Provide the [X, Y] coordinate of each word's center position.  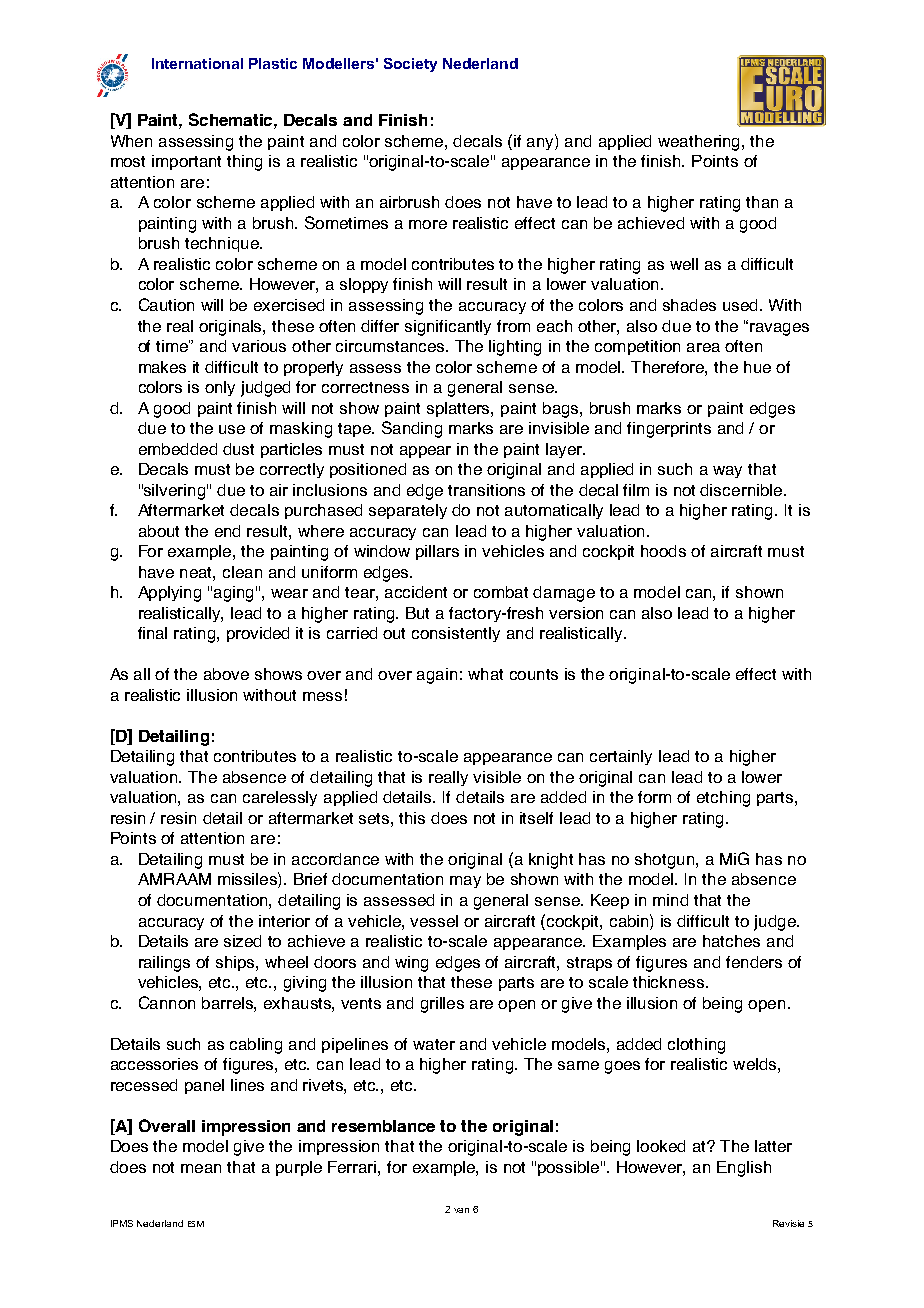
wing [411, 964]
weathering [700, 143]
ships [236, 963]
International [197, 63]
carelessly [280, 798]
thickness [668, 982]
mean [201, 1168]
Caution [166, 304]
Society [410, 65]
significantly [448, 328]
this [412, 818]
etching [723, 799]
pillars [437, 552]
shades [689, 305]
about [159, 531]
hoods [663, 551]
